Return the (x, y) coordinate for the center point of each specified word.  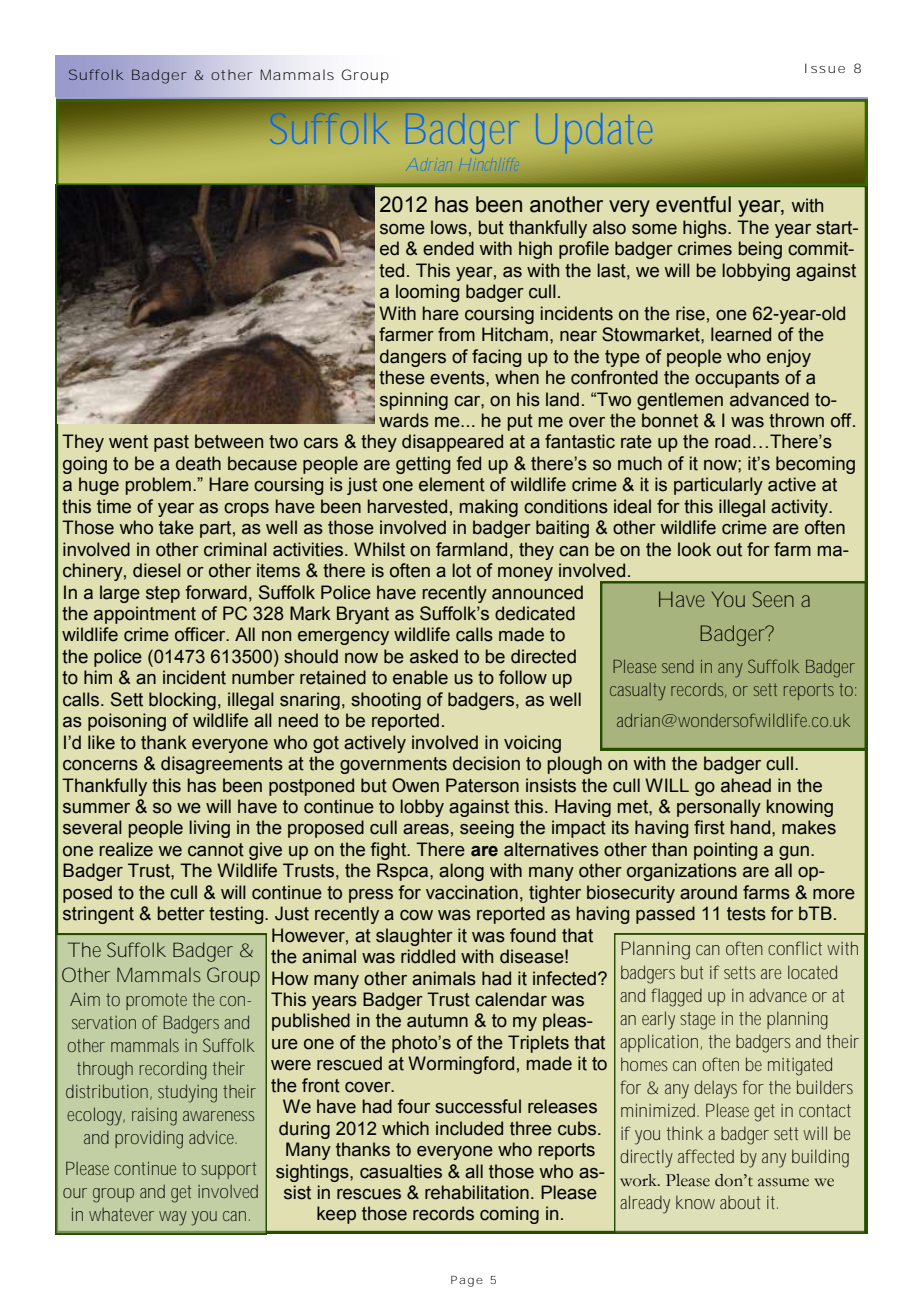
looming (427, 293)
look (694, 549)
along (461, 872)
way (173, 1218)
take (176, 527)
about (740, 1202)
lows (449, 227)
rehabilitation (477, 1192)
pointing (725, 851)
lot (461, 570)
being (760, 250)
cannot (216, 850)
